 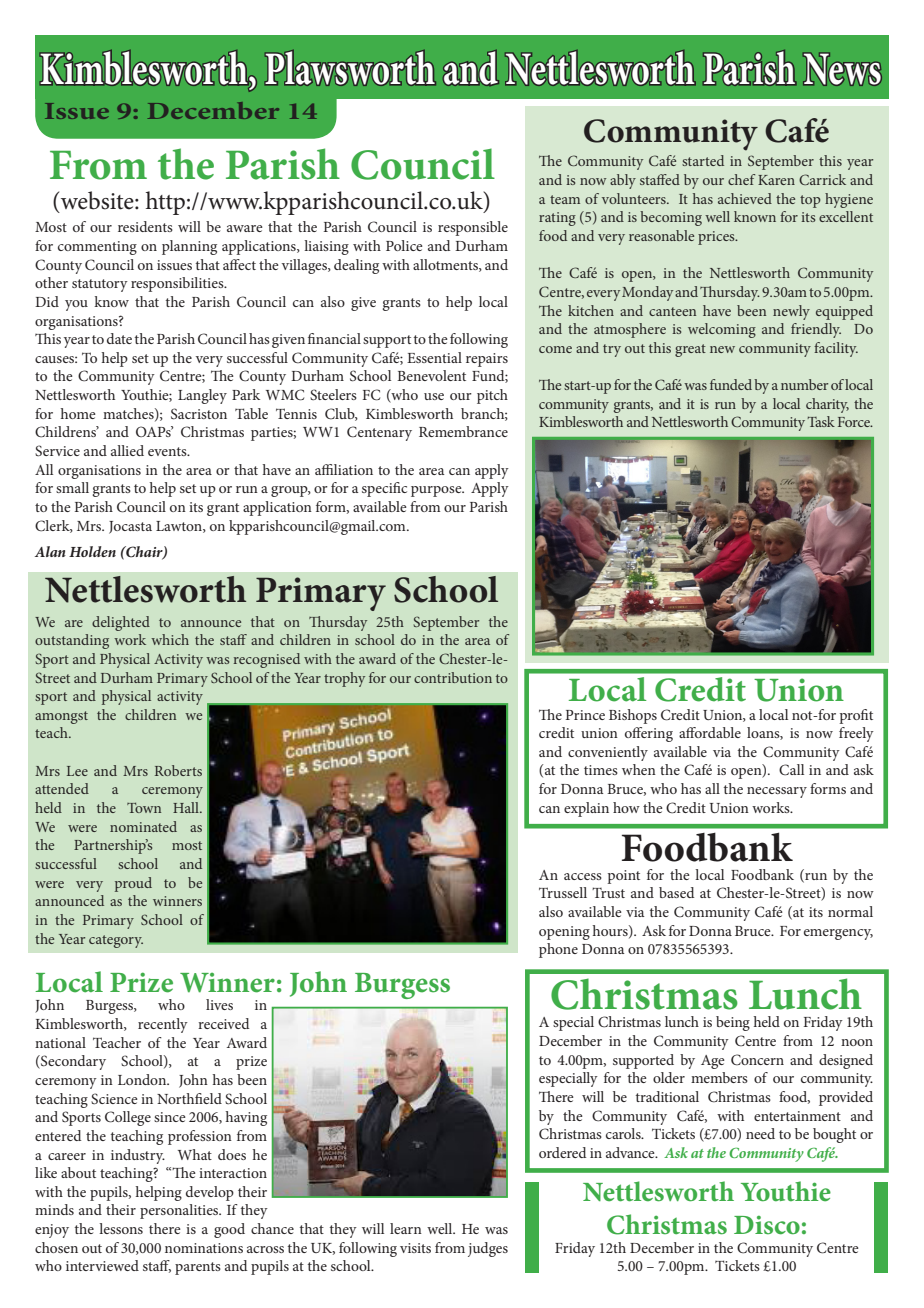 I want to click on residents, so click(x=145, y=226).
